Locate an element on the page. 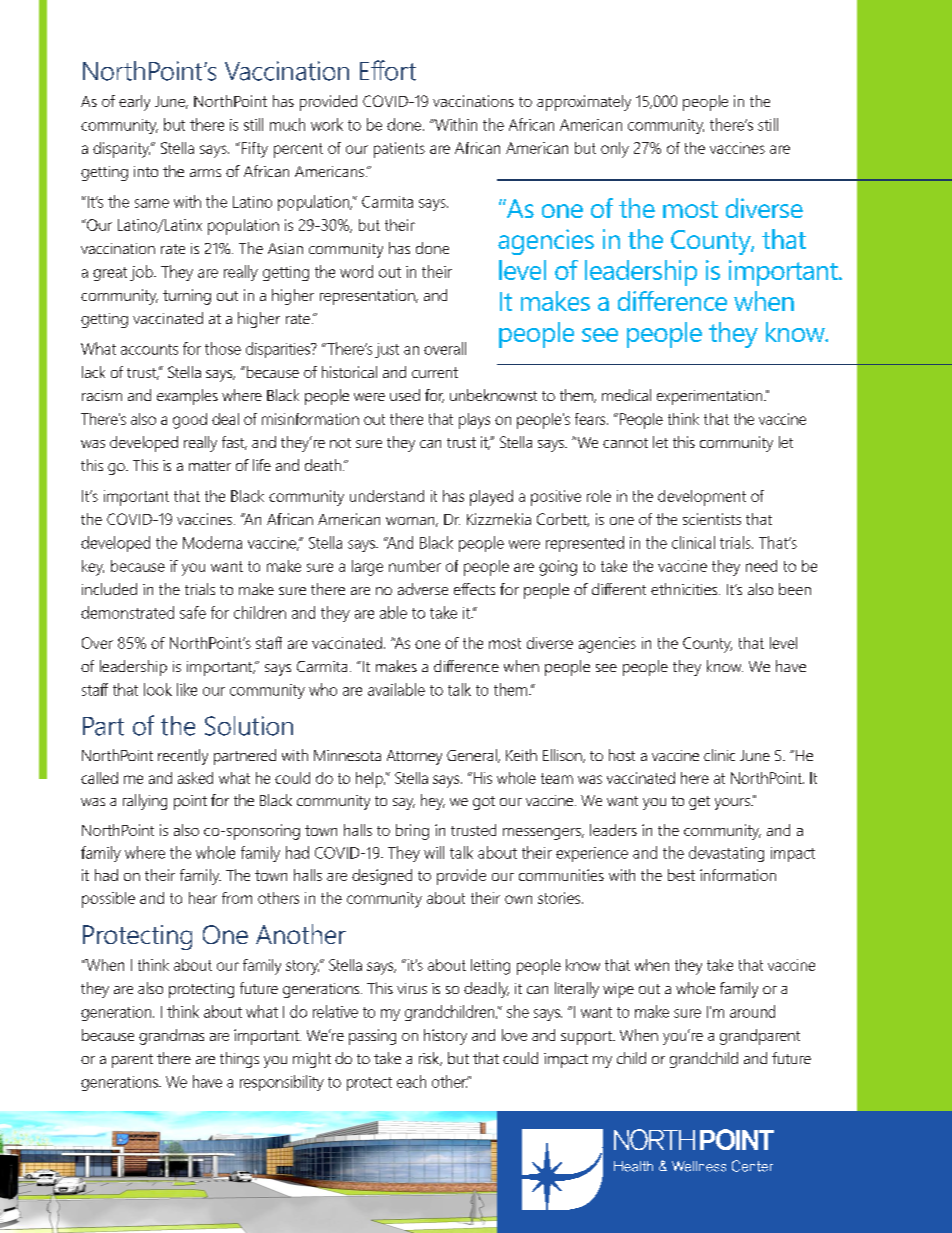 This document has width=952, height=1233. only is located at coordinates (615, 150).
